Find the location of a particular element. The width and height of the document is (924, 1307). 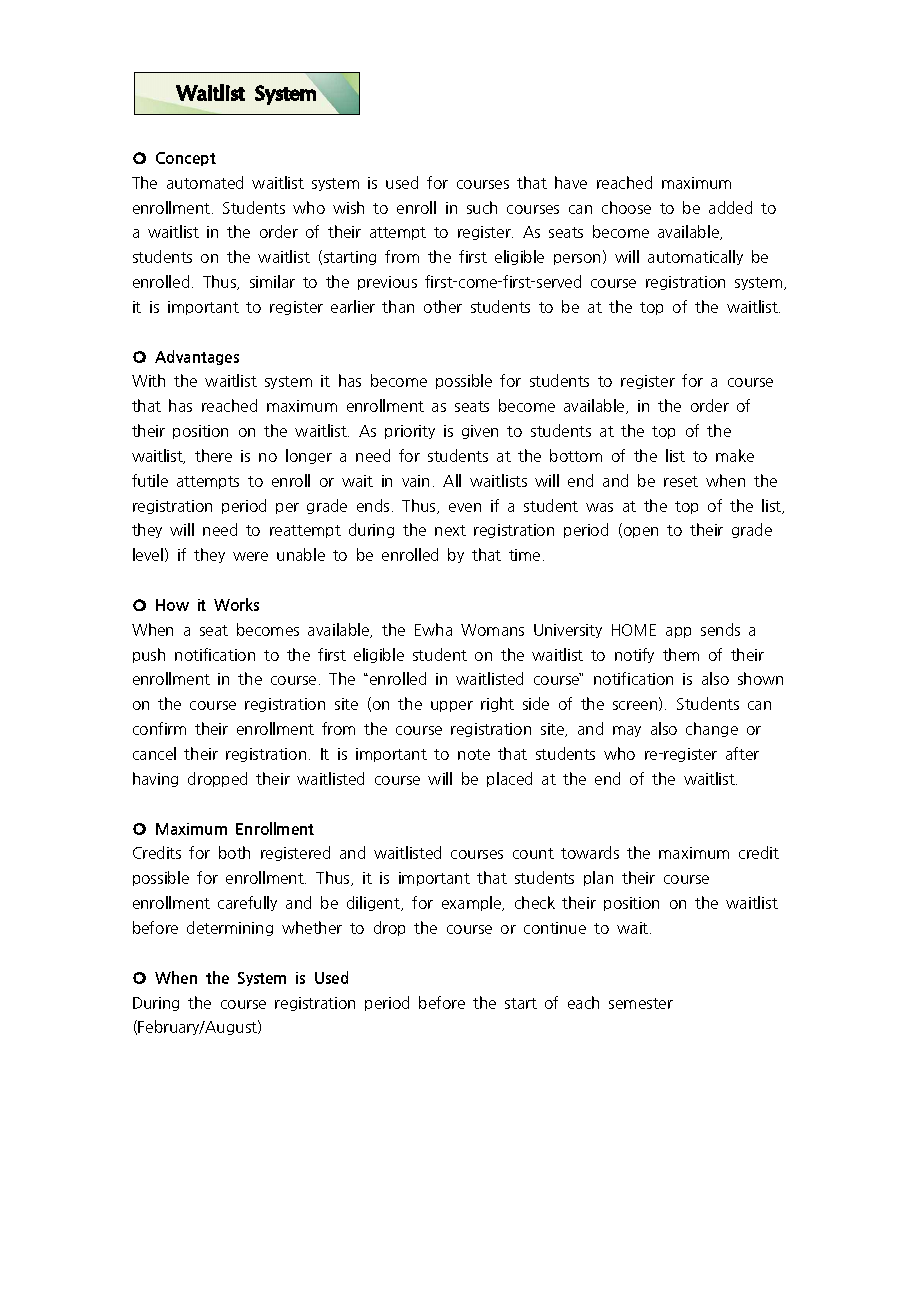

app is located at coordinates (678, 632).
